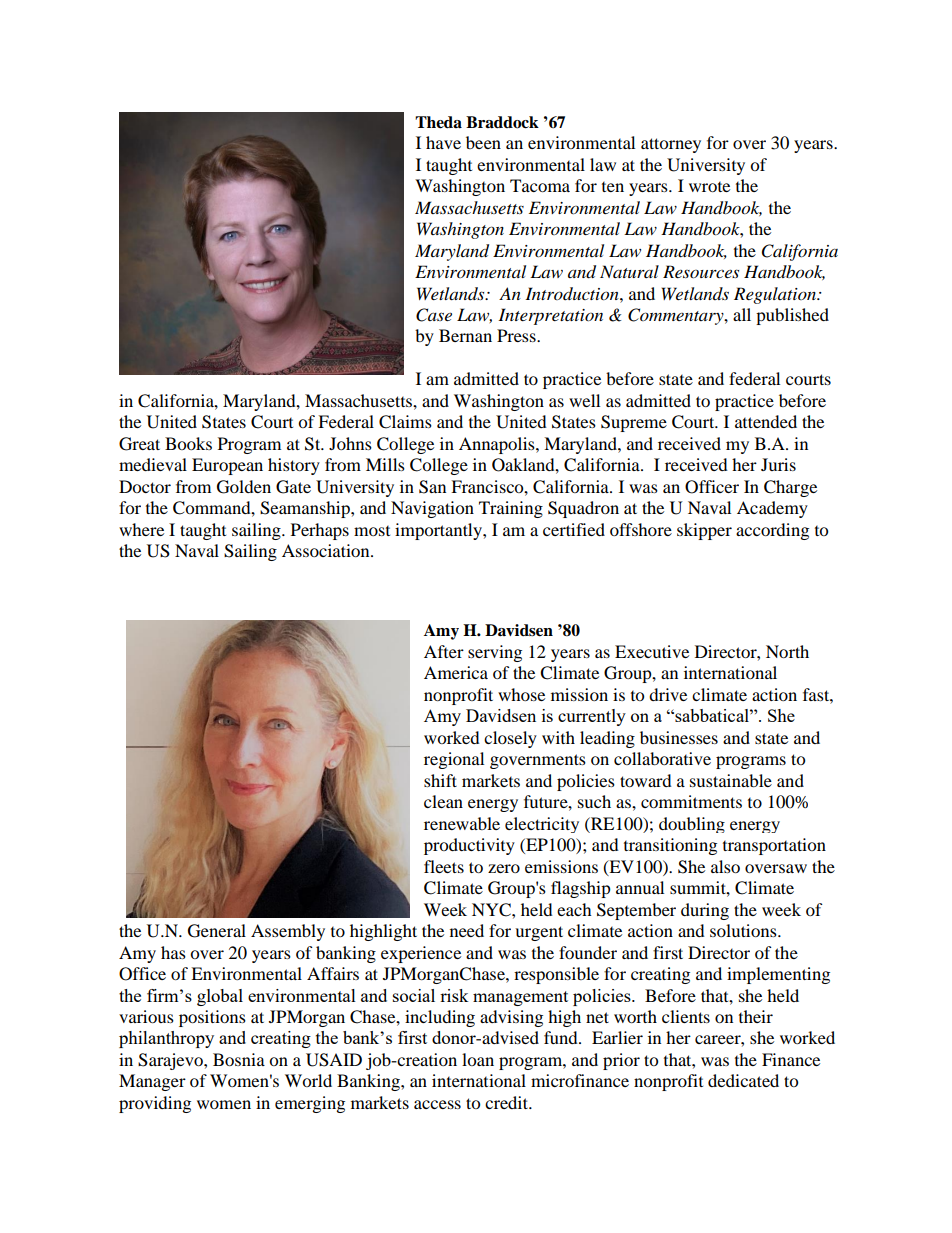 This screenshot has width=952, height=1233. I want to click on attorney, so click(671, 145).
